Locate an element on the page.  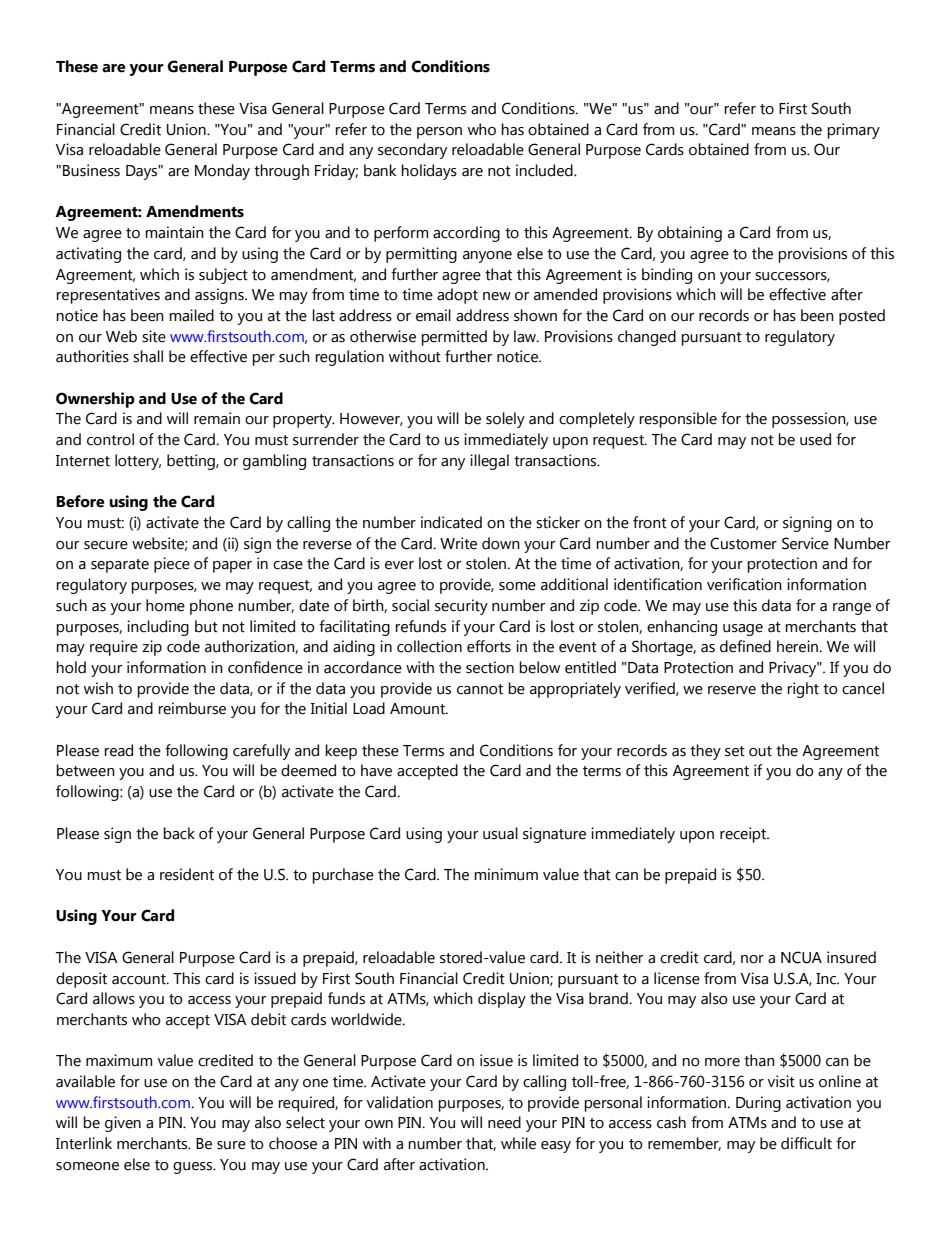
primary is located at coordinates (853, 131).
